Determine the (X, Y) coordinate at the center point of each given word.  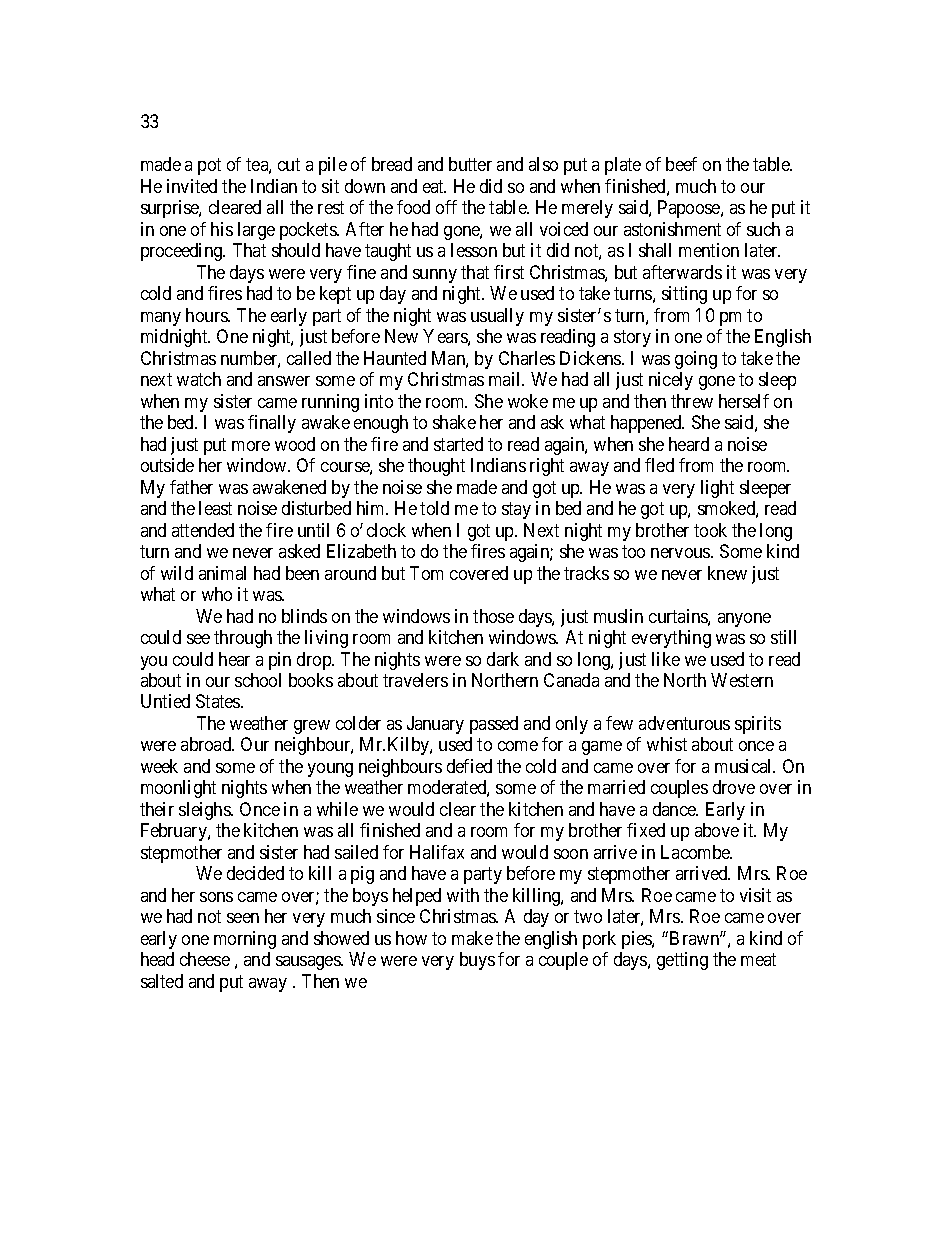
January (435, 725)
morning (245, 940)
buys (477, 961)
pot (209, 167)
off (446, 207)
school (258, 680)
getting (682, 961)
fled (659, 465)
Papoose (690, 209)
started (458, 444)
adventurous (684, 723)
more (251, 446)
